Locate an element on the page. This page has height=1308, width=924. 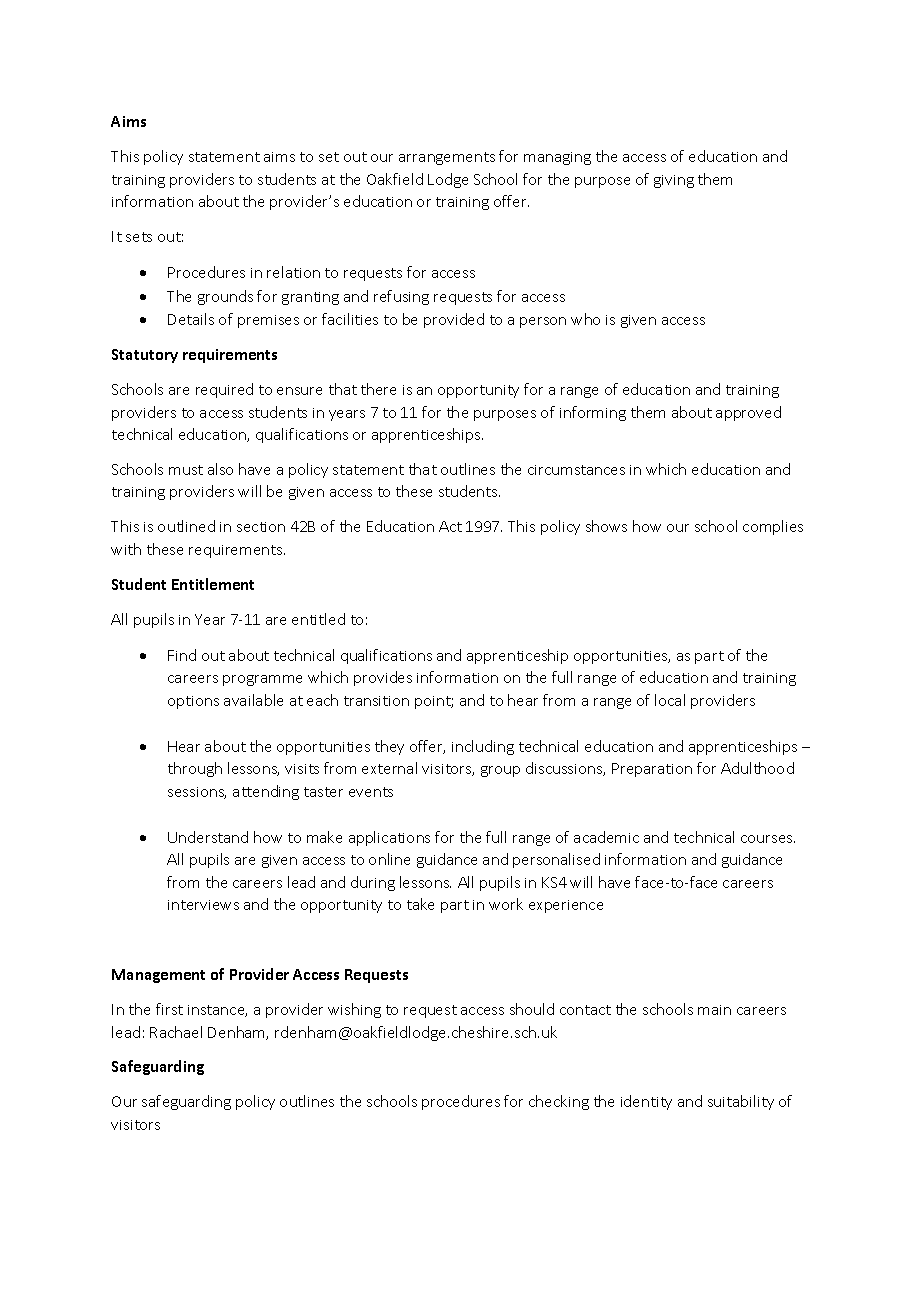
including is located at coordinates (483, 747).
